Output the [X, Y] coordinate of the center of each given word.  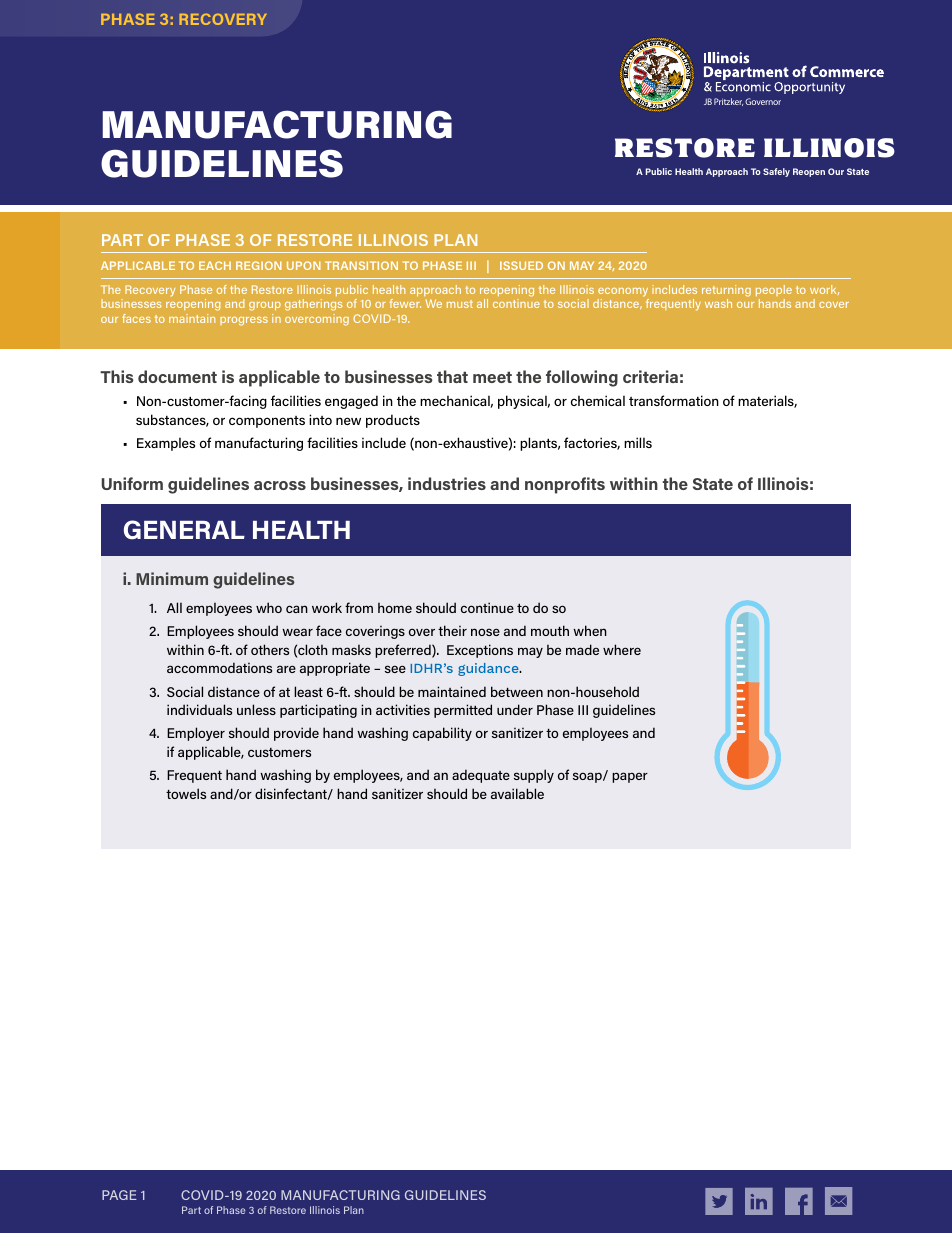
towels [186, 793]
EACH [215, 265]
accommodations [219, 667]
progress [244, 321]
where [622, 649]
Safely [776, 172]
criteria [650, 376]
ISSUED [521, 265]
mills [638, 442]
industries [447, 483]
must [460, 304]
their [452, 630]
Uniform [132, 483]
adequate [481, 776]
